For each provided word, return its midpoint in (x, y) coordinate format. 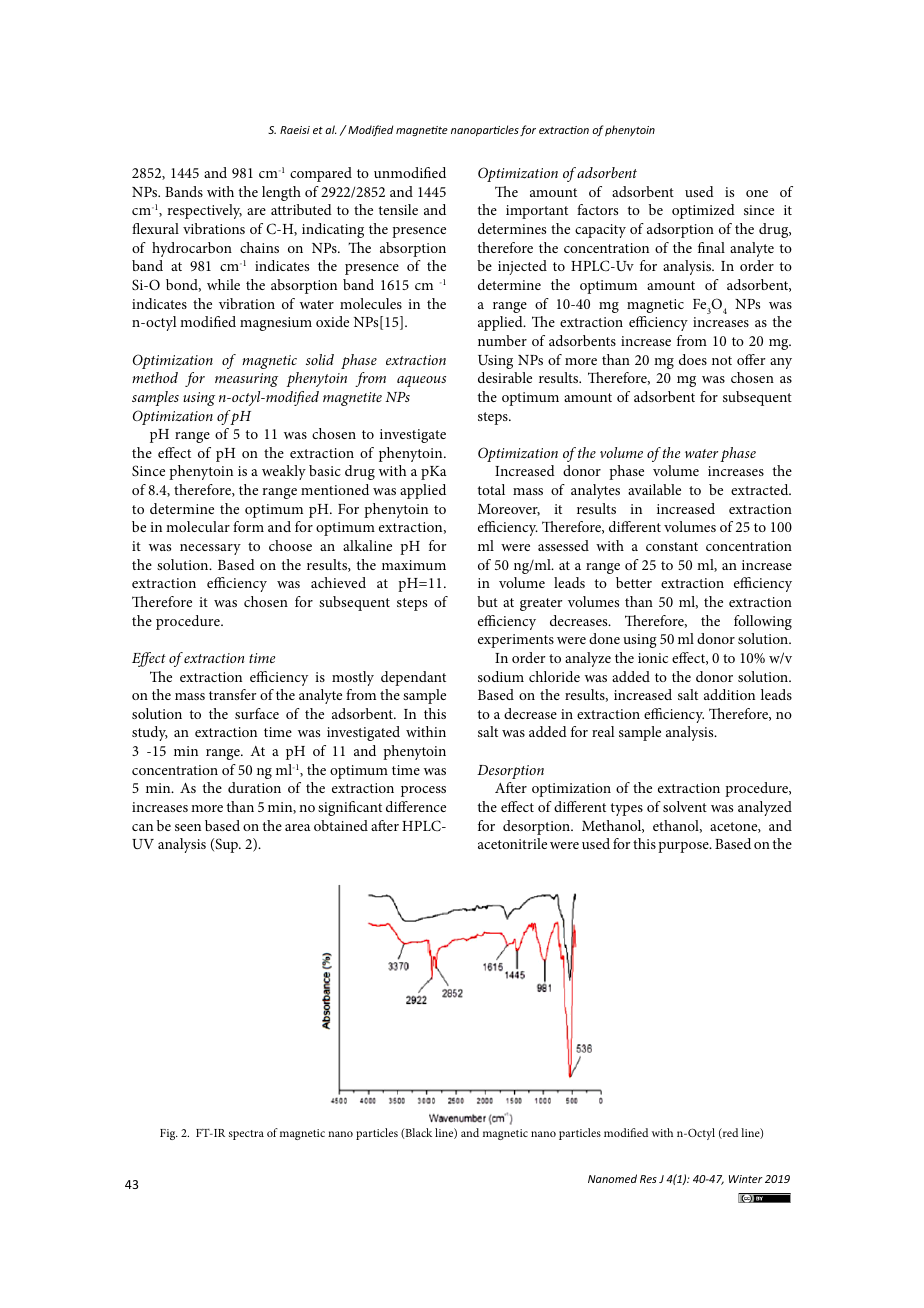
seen (188, 827)
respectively (204, 211)
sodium (501, 676)
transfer (233, 694)
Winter (746, 1179)
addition (729, 694)
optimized (703, 211)
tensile (398, 209)
